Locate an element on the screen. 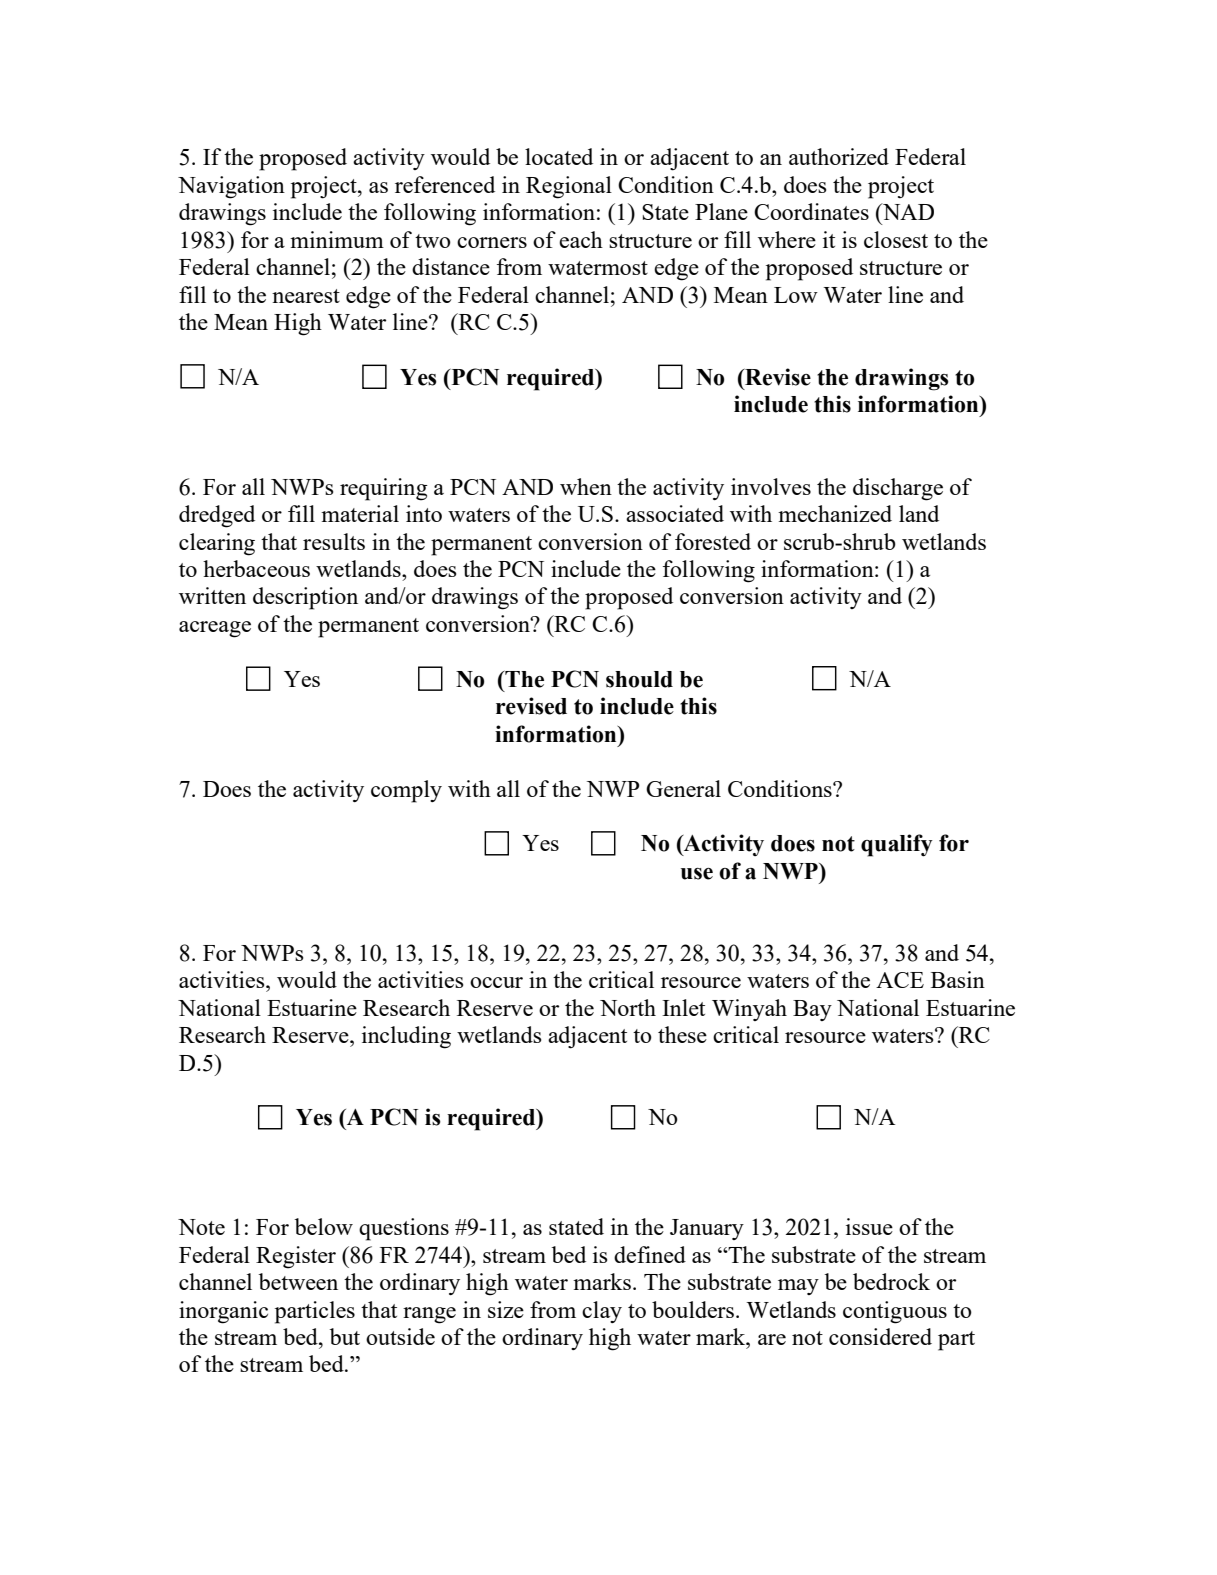  mechanized is located at coordinates (835, 513).
